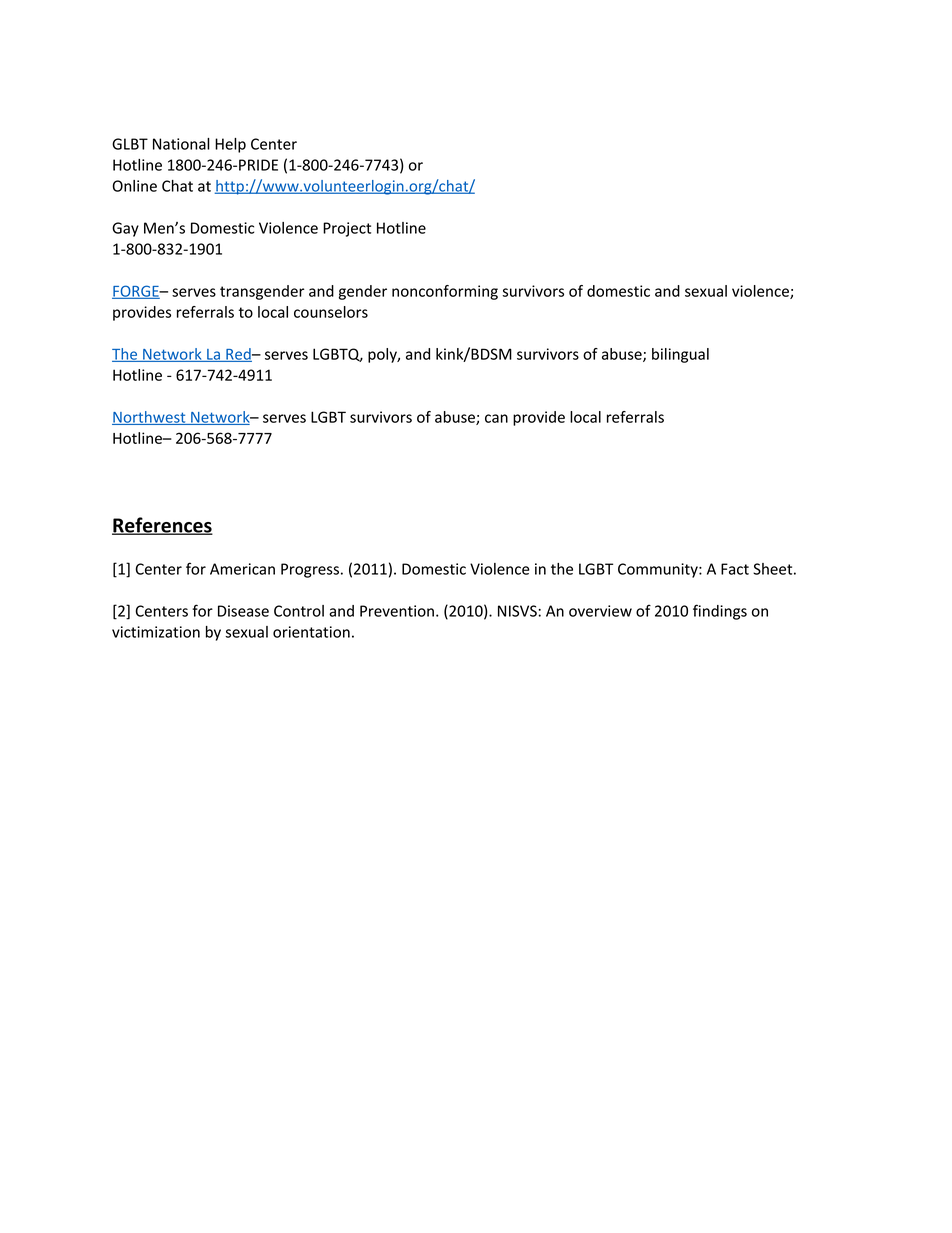  What do you see at coordinates (243, 611) in the image?
I see `Disease` at bounding box center [243, 611].
